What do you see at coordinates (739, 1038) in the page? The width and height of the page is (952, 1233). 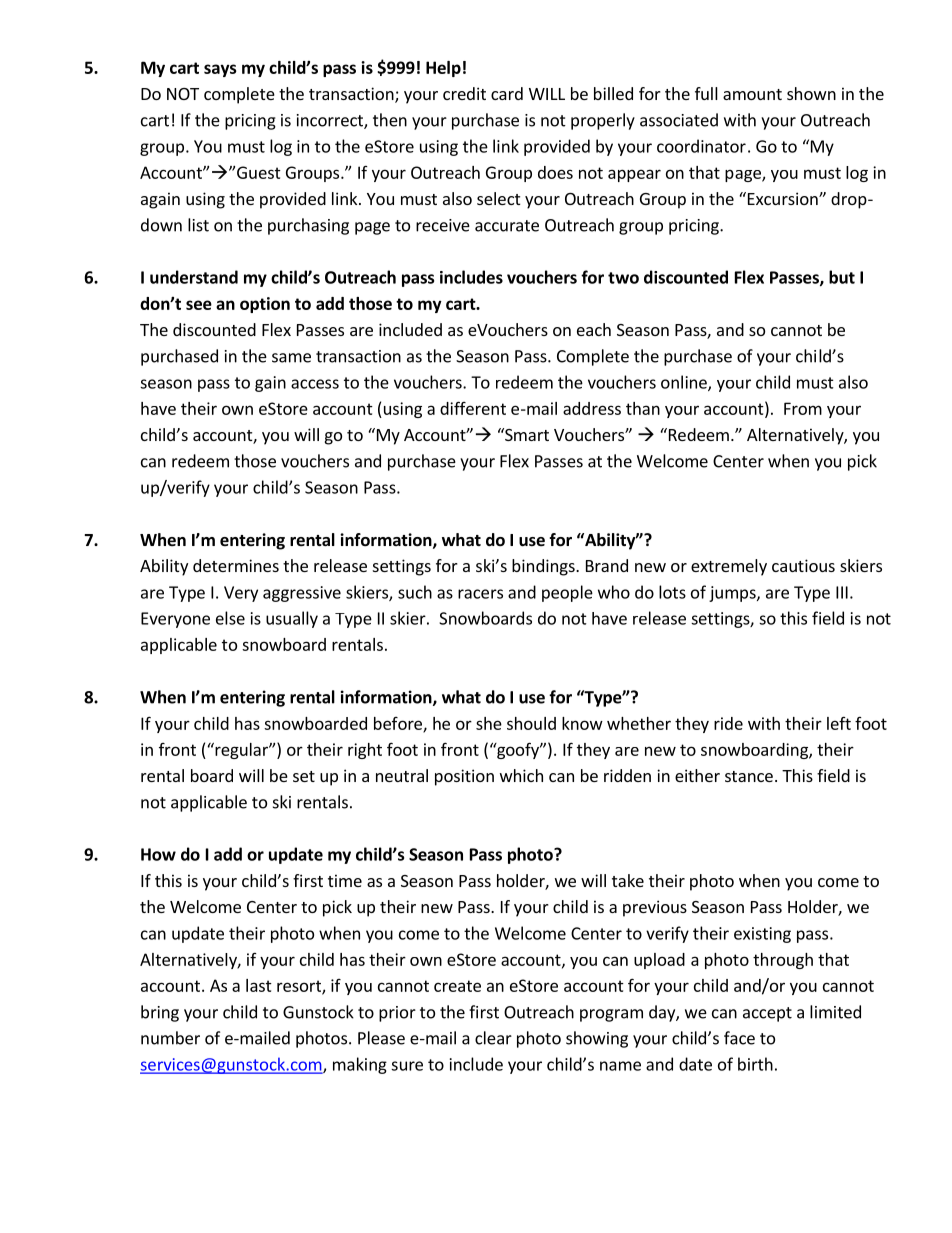 I see `face` at bounding box center [739, 1038].
